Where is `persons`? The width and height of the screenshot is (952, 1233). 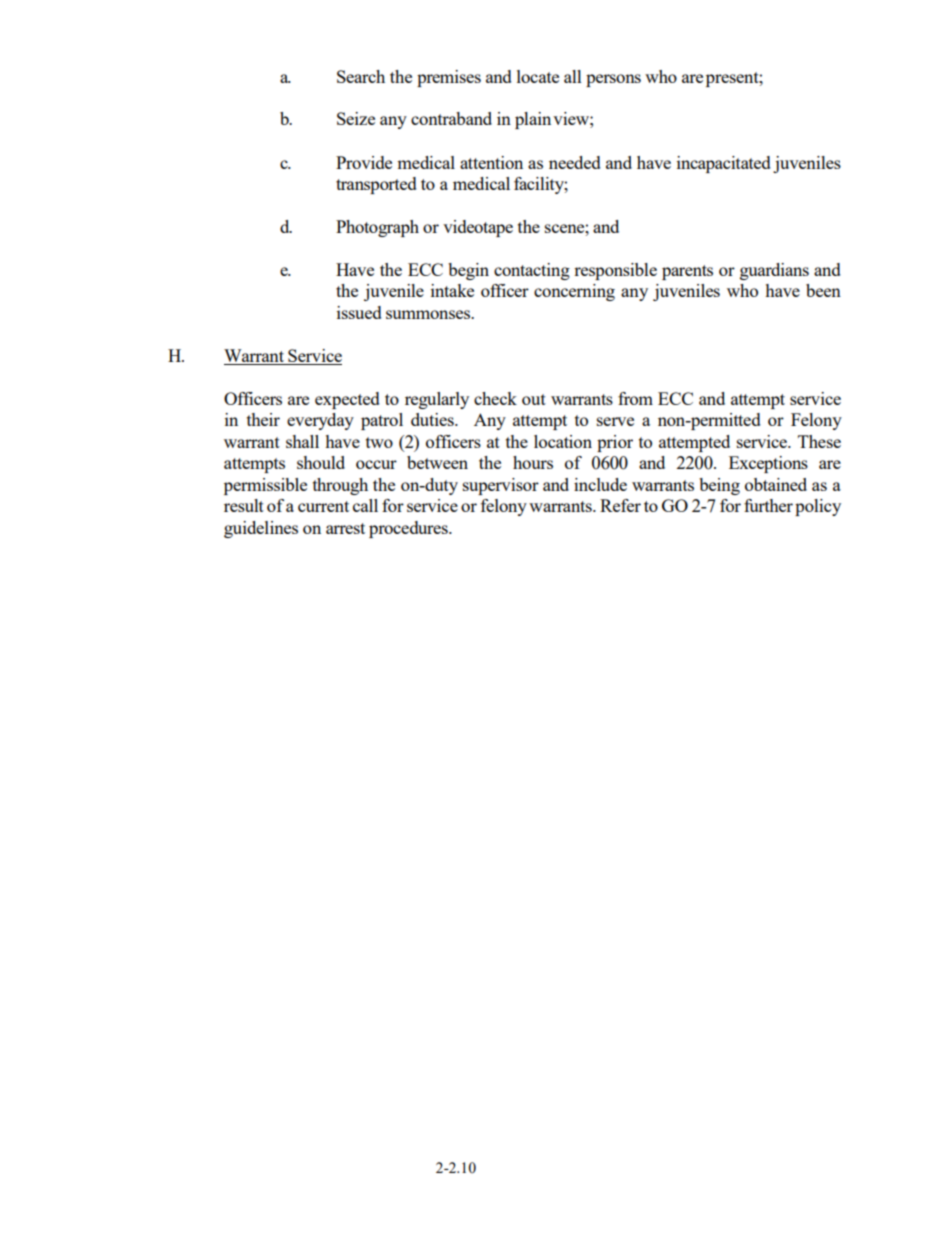 persons is located at coordinates (613, 80).
